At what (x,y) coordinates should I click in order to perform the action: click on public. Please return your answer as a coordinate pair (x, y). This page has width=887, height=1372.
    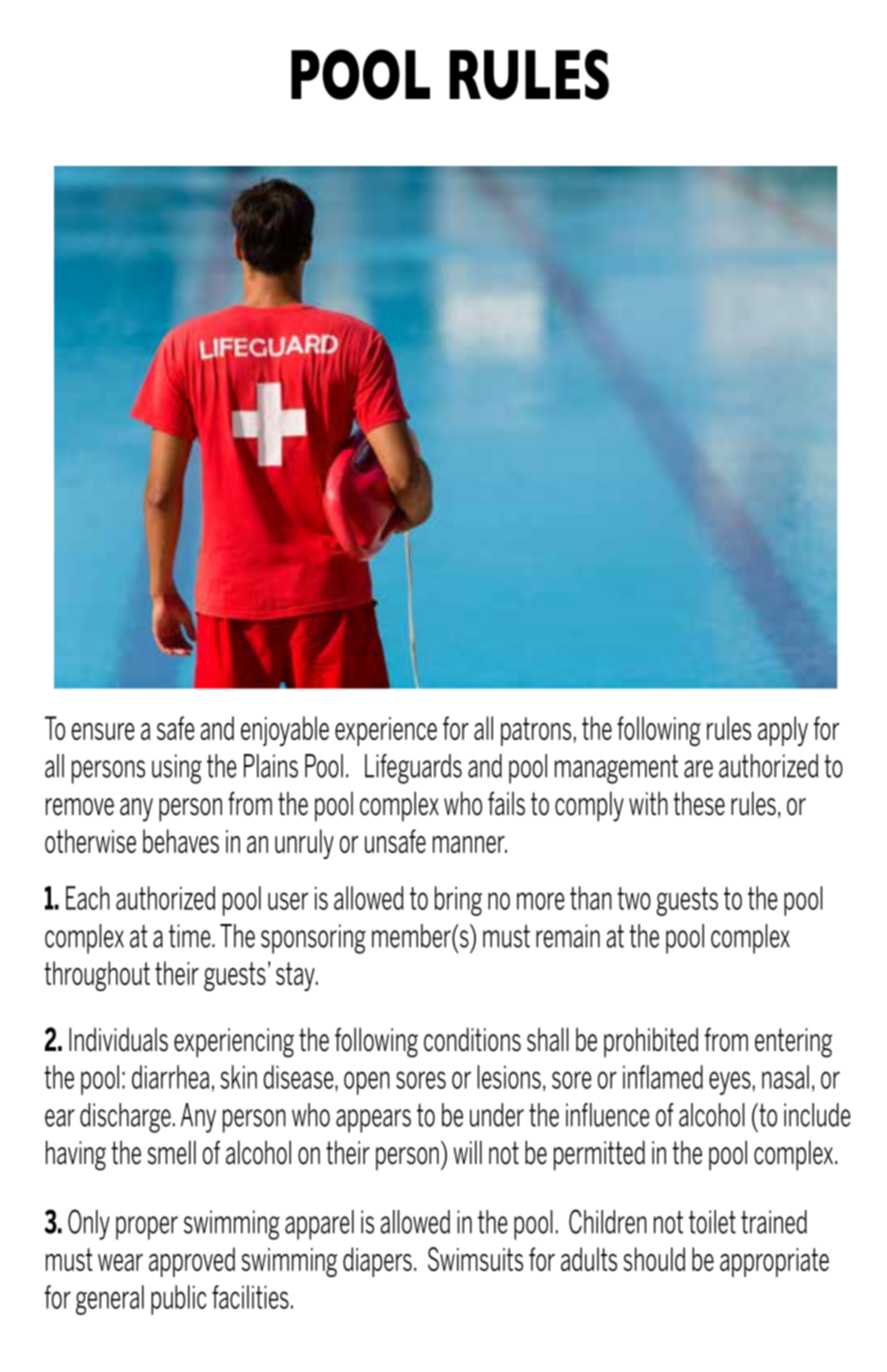
    Looking at the image, I should click on (178, 1300).
